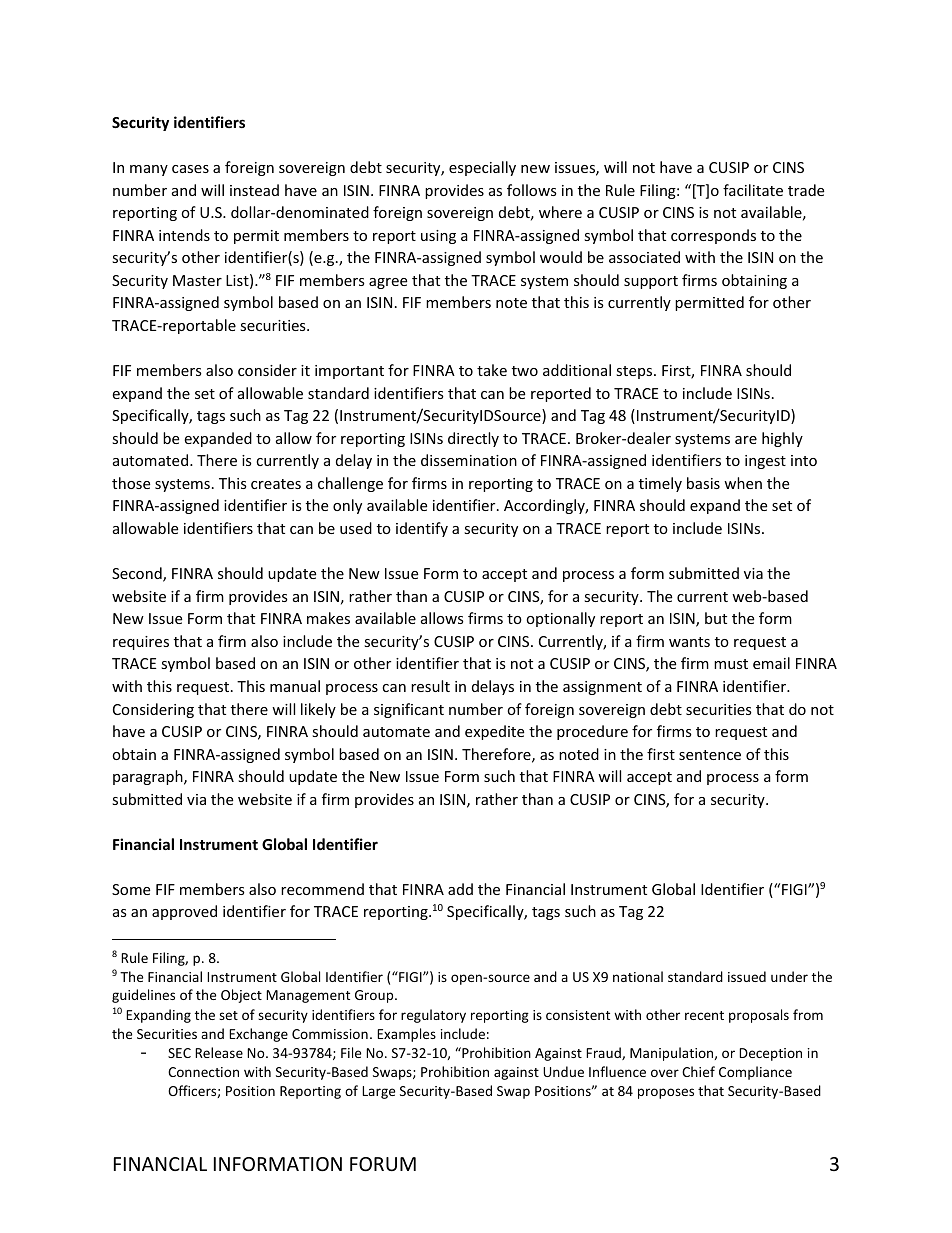  What do you see at coordinates (743, 483) in the screenshot?
I see `when` at bounding box center [743, 483].
